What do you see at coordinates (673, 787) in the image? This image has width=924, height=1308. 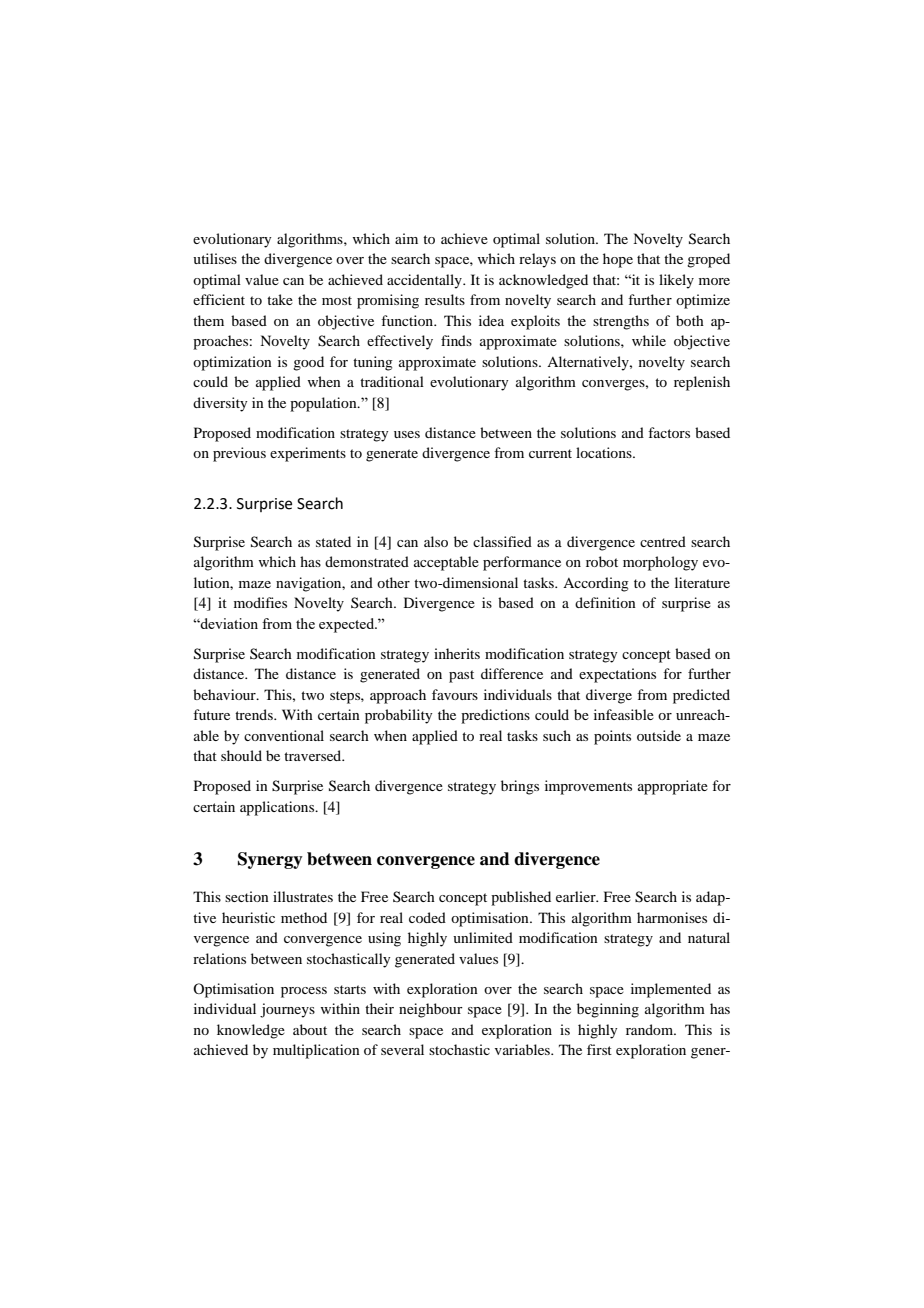 I see `appropriate` at bounding box center [673, 787].
